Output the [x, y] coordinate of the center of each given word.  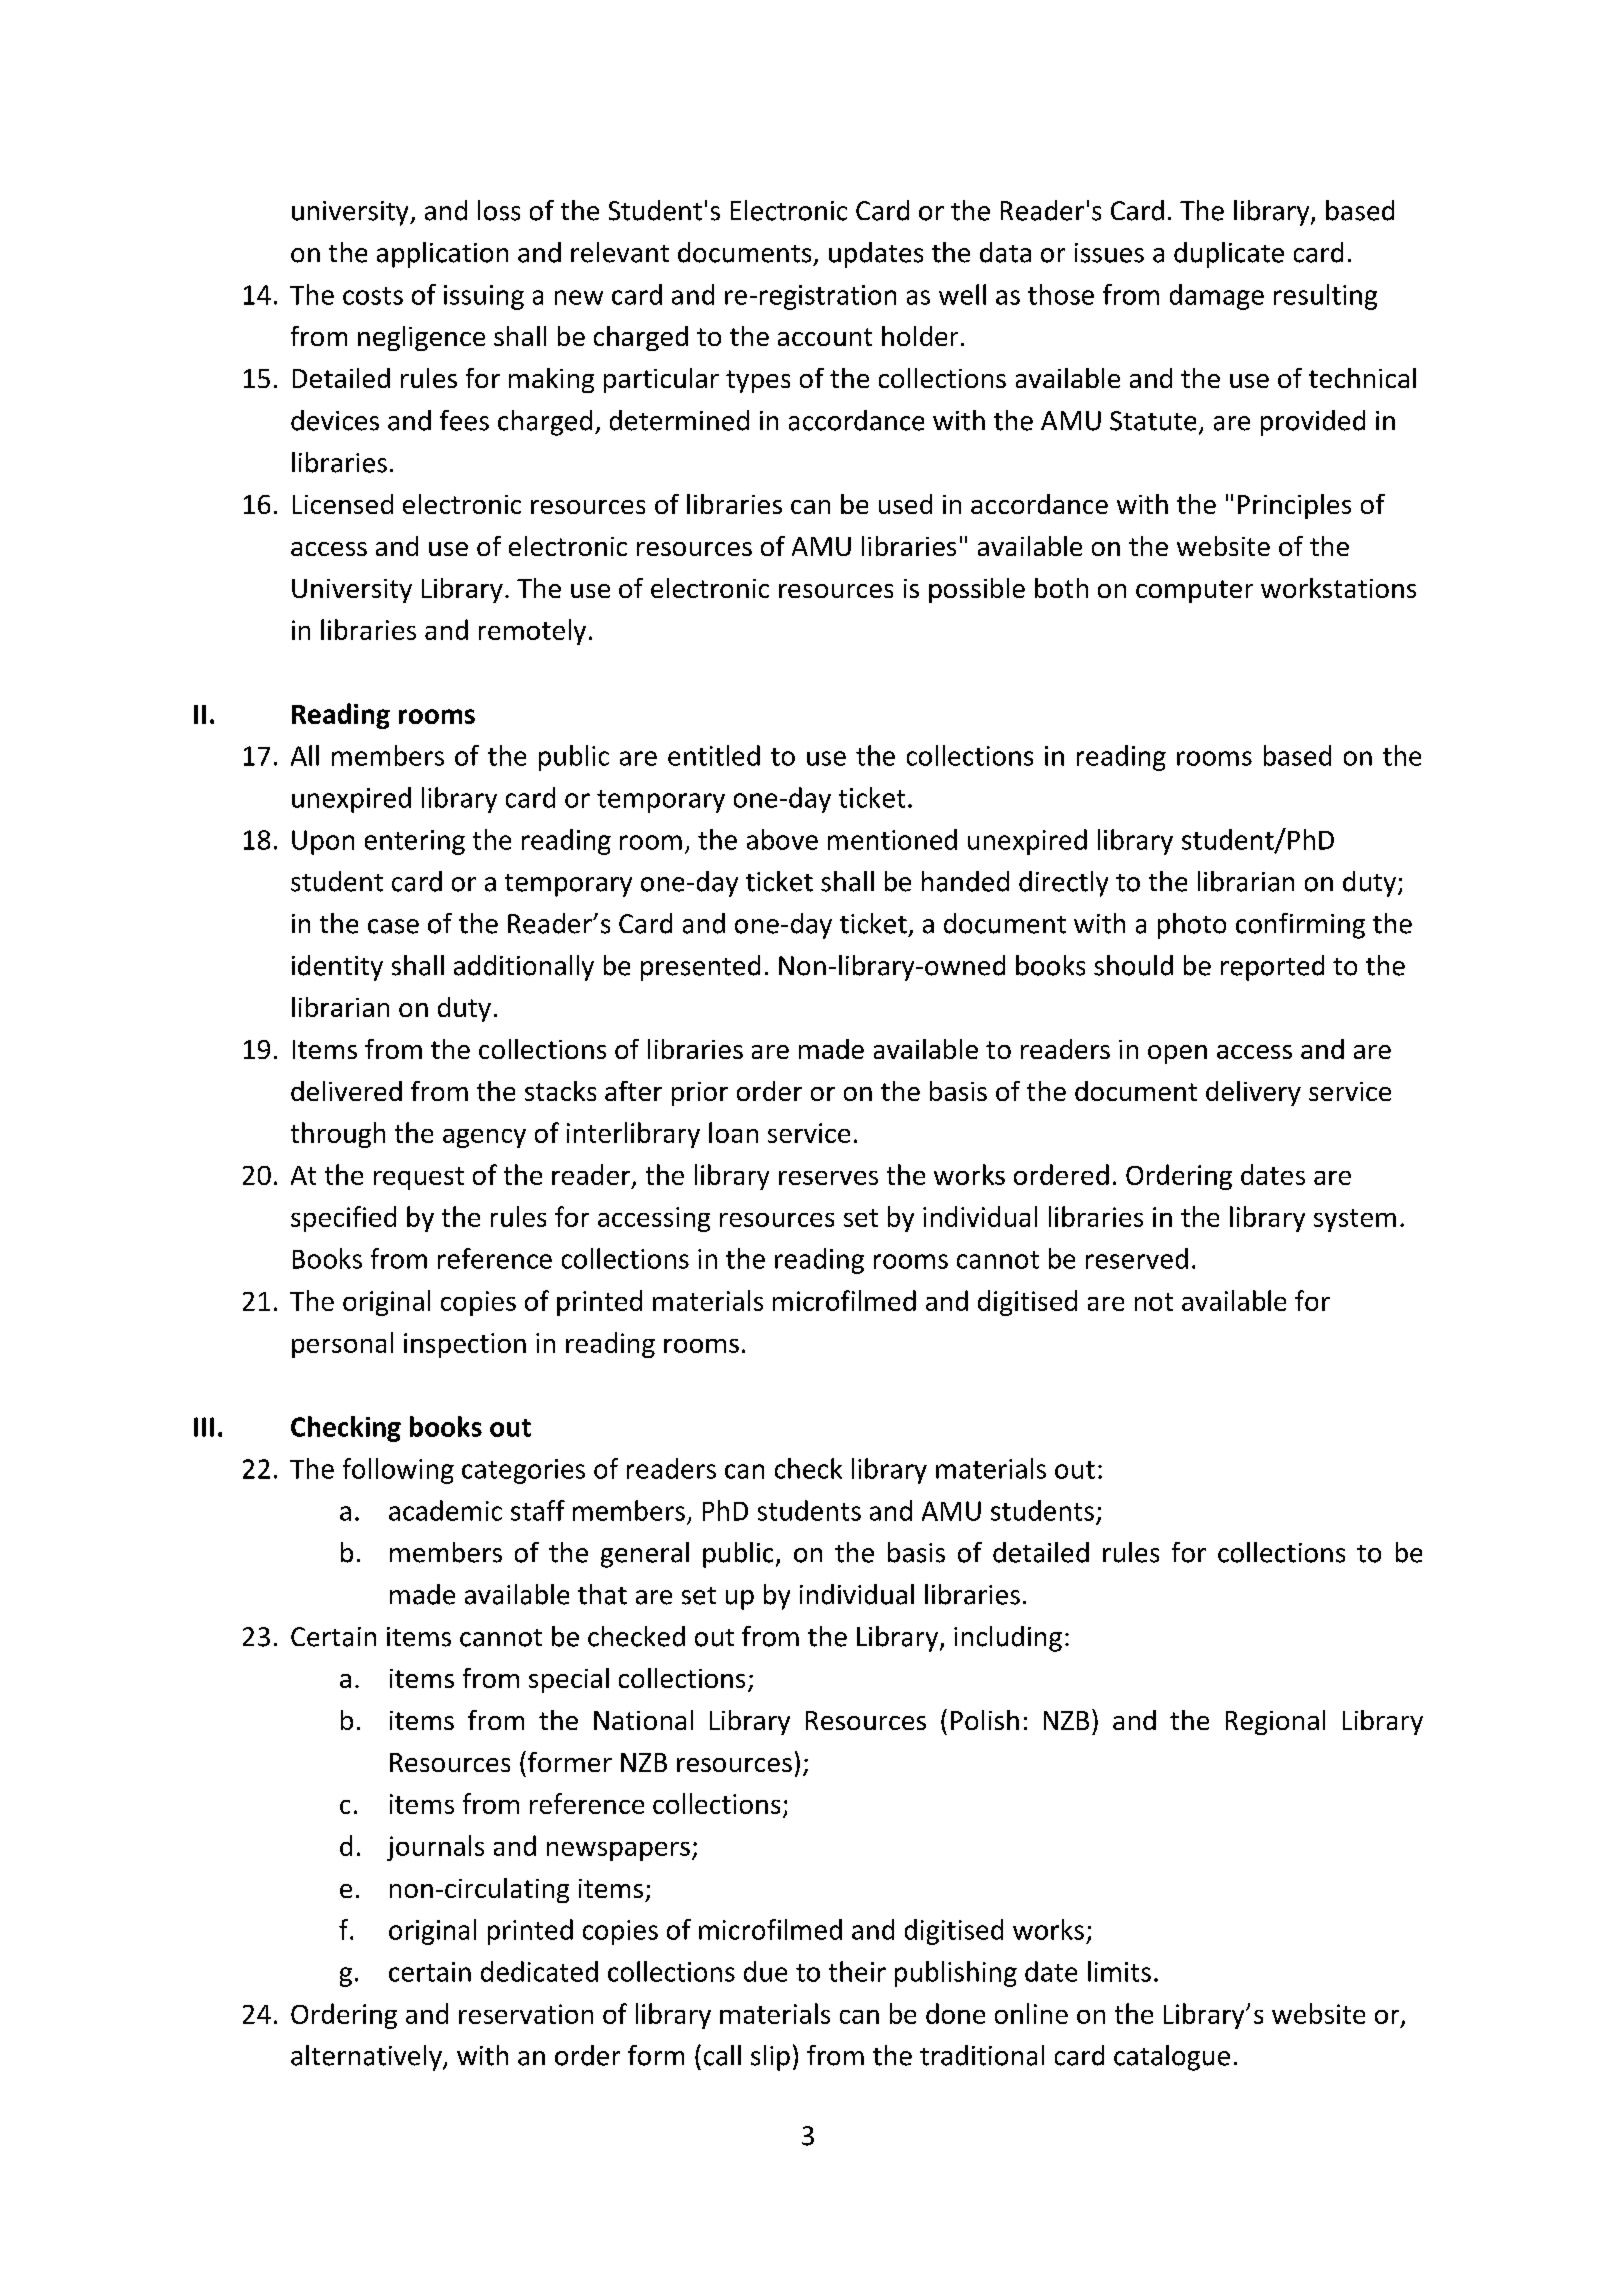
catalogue [1172, 2058]
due [765, 1971]
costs [373, 296]
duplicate [1229, 255]
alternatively [367, 2058]
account [825, 337]
